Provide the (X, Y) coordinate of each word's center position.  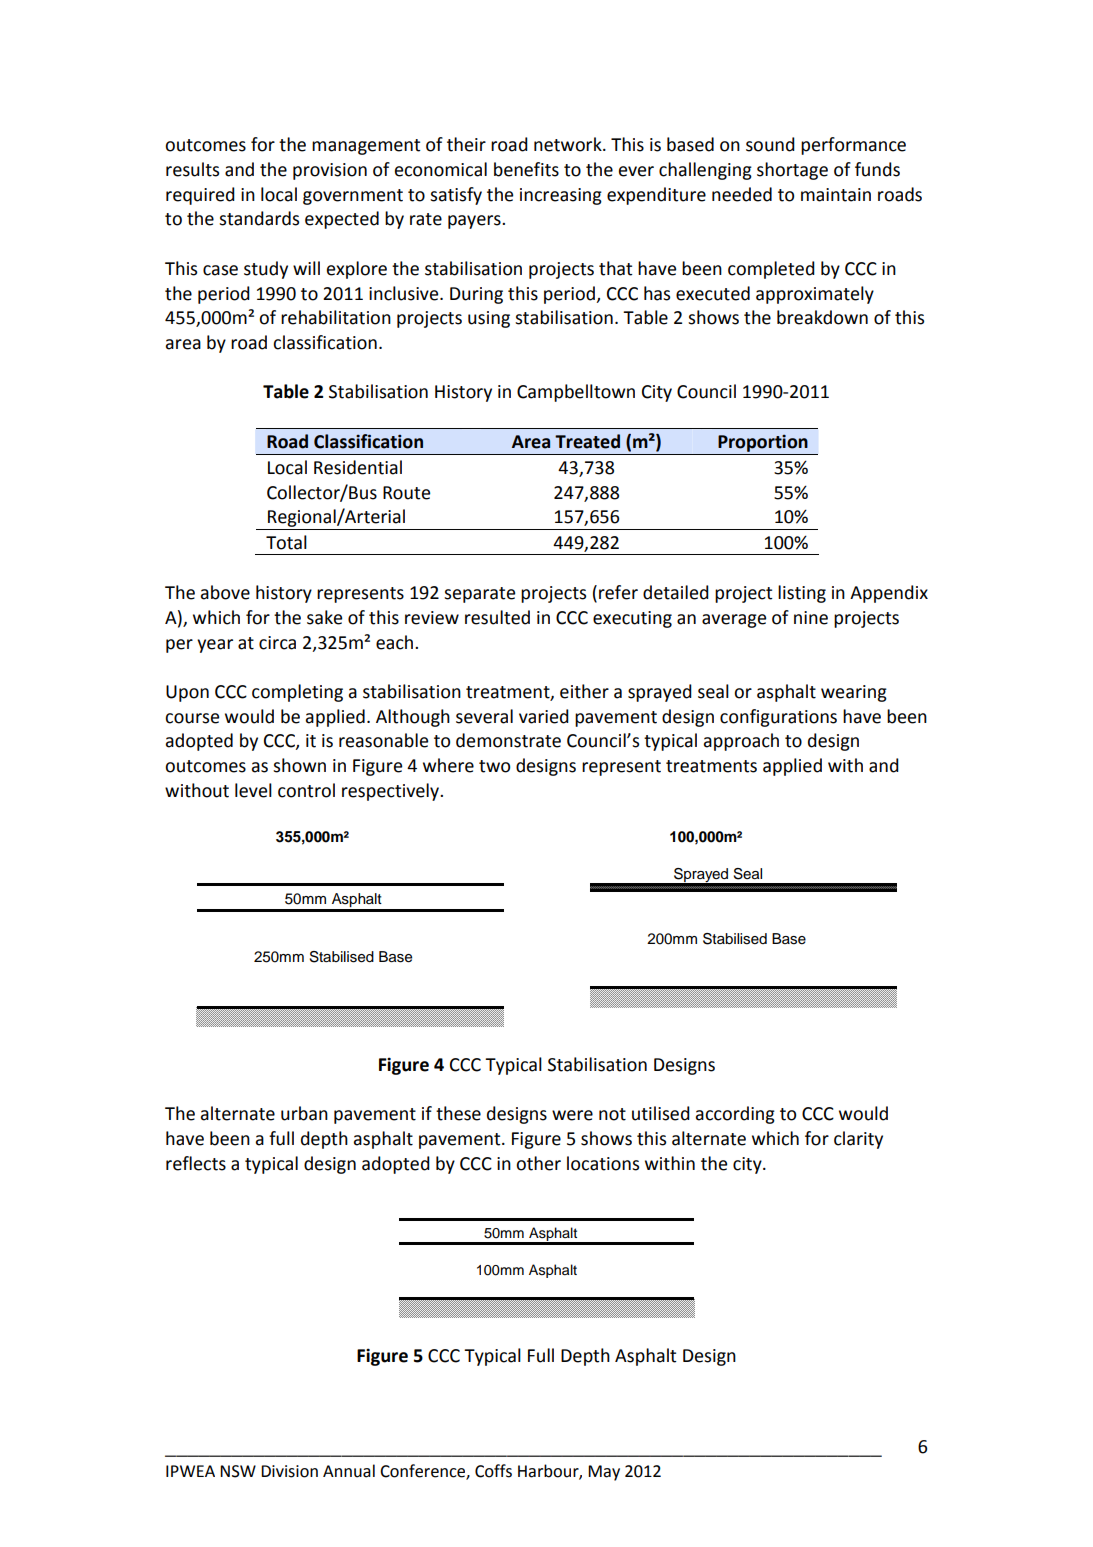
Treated (587, 441)
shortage (792, 171)
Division (289, 1471)
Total (286, 542)
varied (544, 716)
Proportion (763, 443)
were (572, 1115)
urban (304, 1113)
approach (741, 742)
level (253, 790)
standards (259, 218)
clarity (858, 1140)
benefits (526, 169)
